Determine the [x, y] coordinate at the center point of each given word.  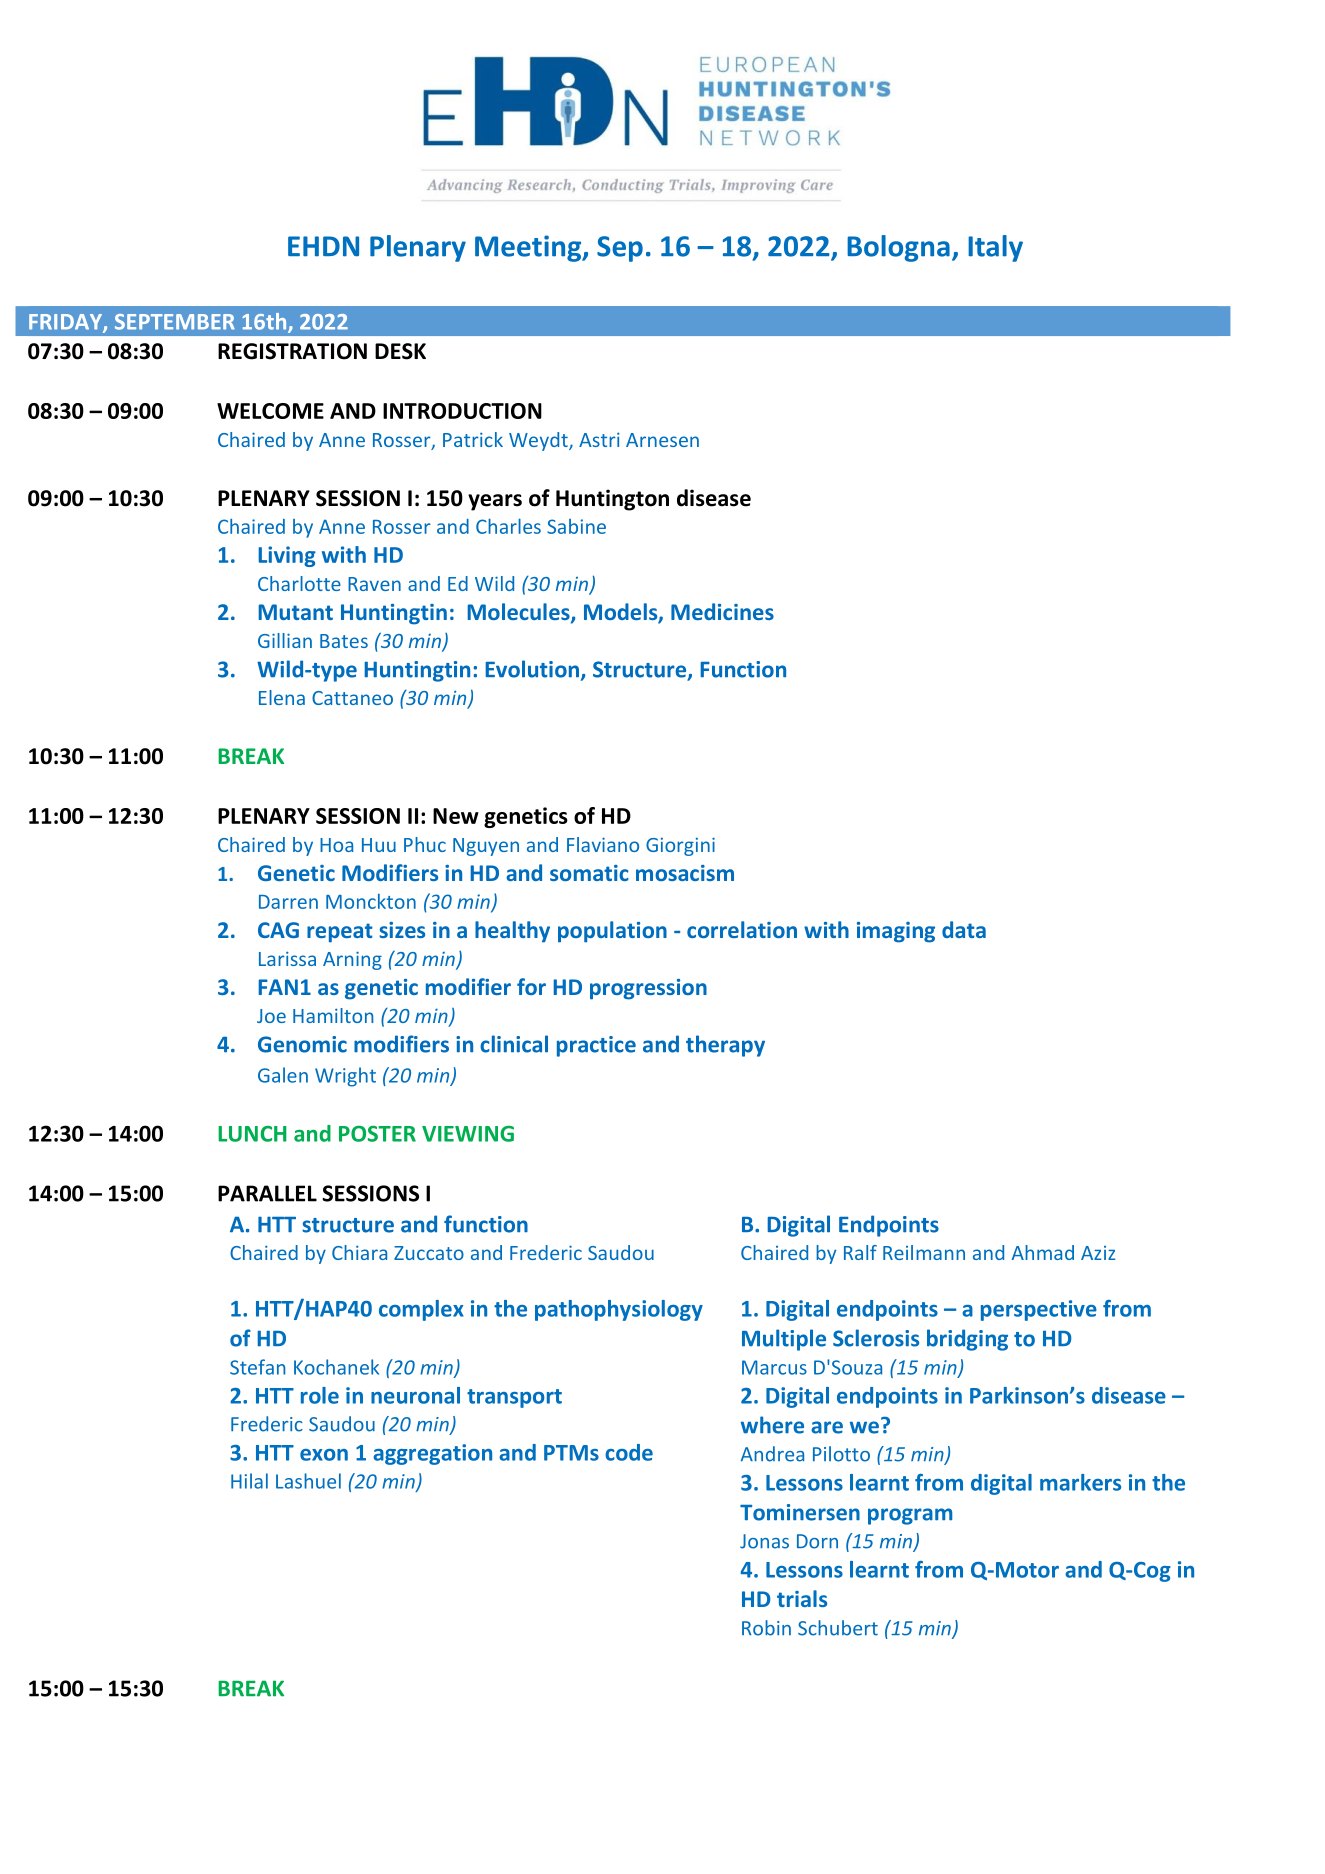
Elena [282, 697]
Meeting [529, 248]
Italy [995, 248]
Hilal [249, 1481]
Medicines [722, 611]
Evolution [532, 669]
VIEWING [468, 1134]
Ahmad [1043, 1252]
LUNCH [252, 1134]
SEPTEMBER [175, 322]
